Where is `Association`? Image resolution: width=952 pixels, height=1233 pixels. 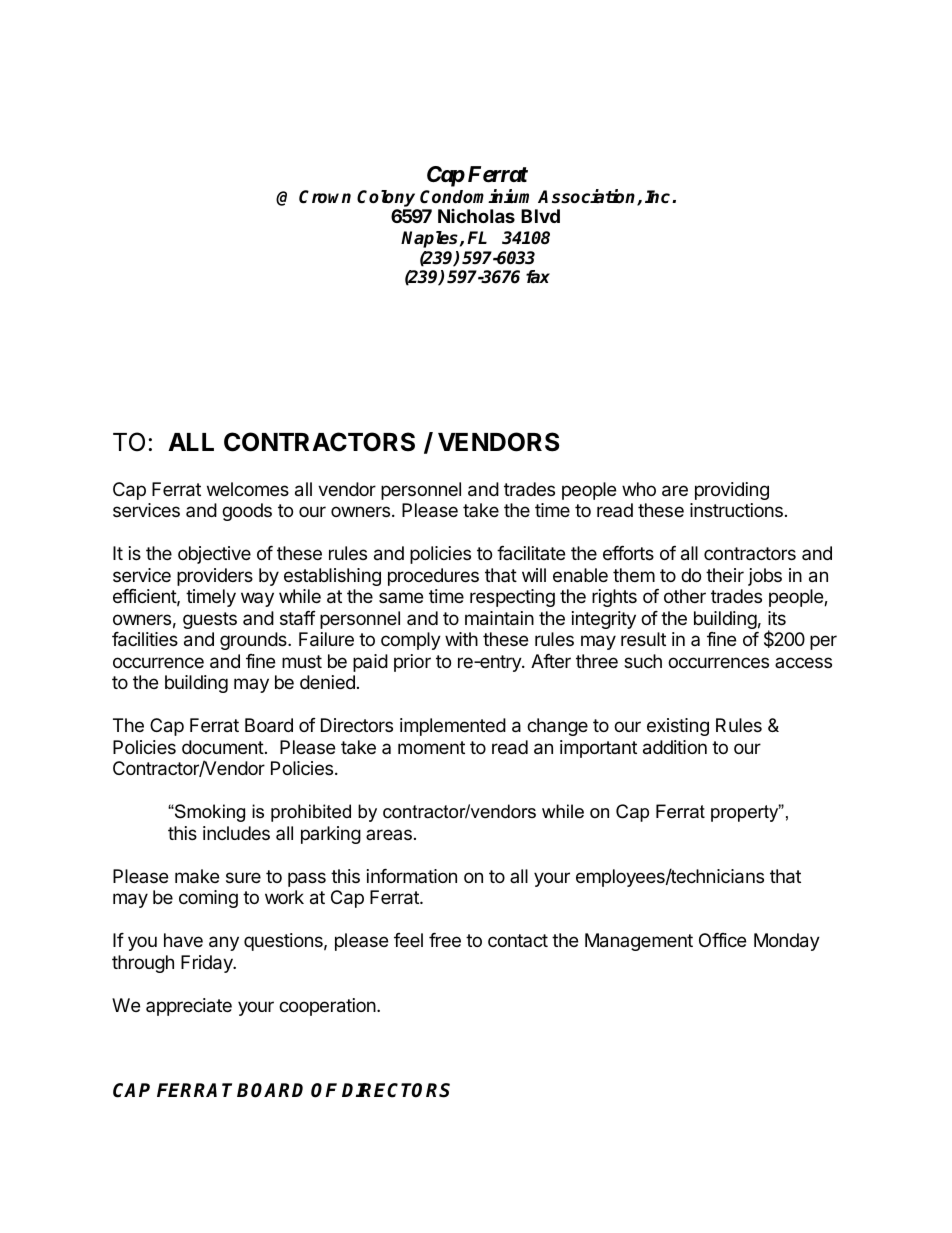 Association is located at coordinates (588, 197).
